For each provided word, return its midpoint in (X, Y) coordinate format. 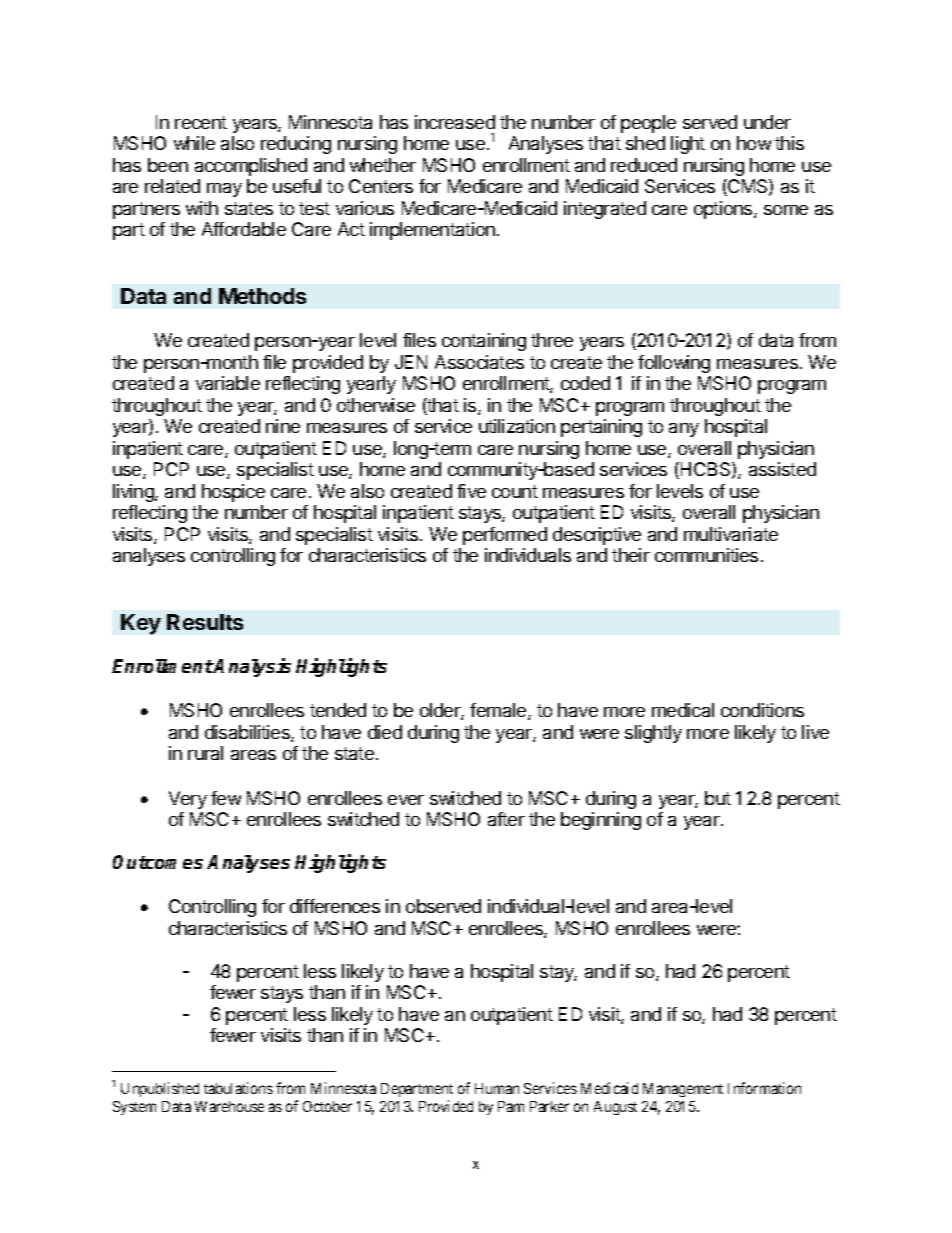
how (754, 143)
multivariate (731, 534)
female (499, 711)
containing (484, 342)
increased (455, 122)
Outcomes (158, 862)
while (194, 143)
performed (505, 536)
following (674, 364)
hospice (233, 493)
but (718, 798)
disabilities (248, 733)
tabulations (238, 1088)
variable (228, 383)
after (506, 819)
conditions (762, 710)
